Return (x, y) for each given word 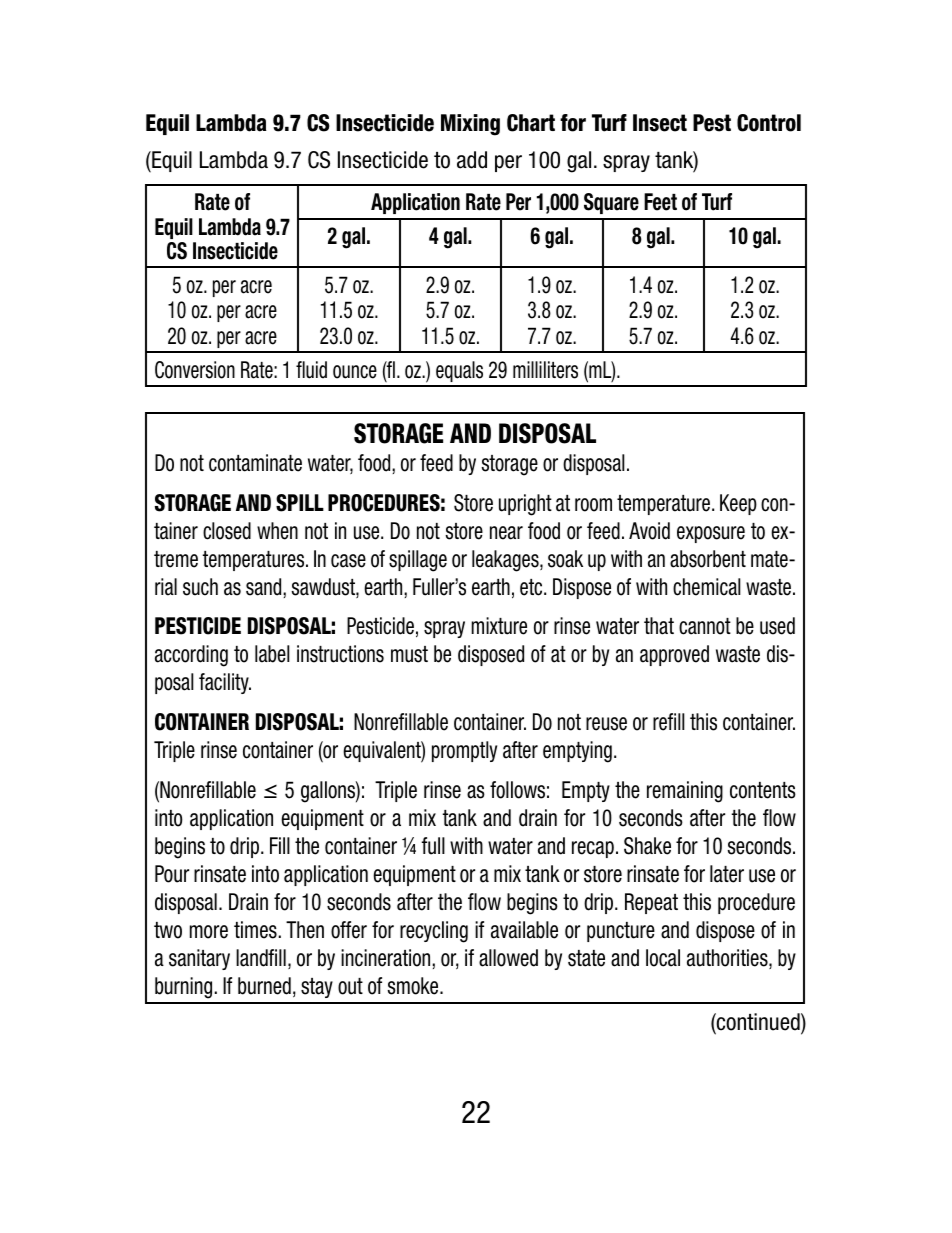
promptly (464, 751)
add (472, 160)
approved (674, 655)
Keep (738, 504)
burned (264, 986)
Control (769, 123)
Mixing (470, 125)
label (272, 654)
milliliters (545, 370)
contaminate (255, 463)
